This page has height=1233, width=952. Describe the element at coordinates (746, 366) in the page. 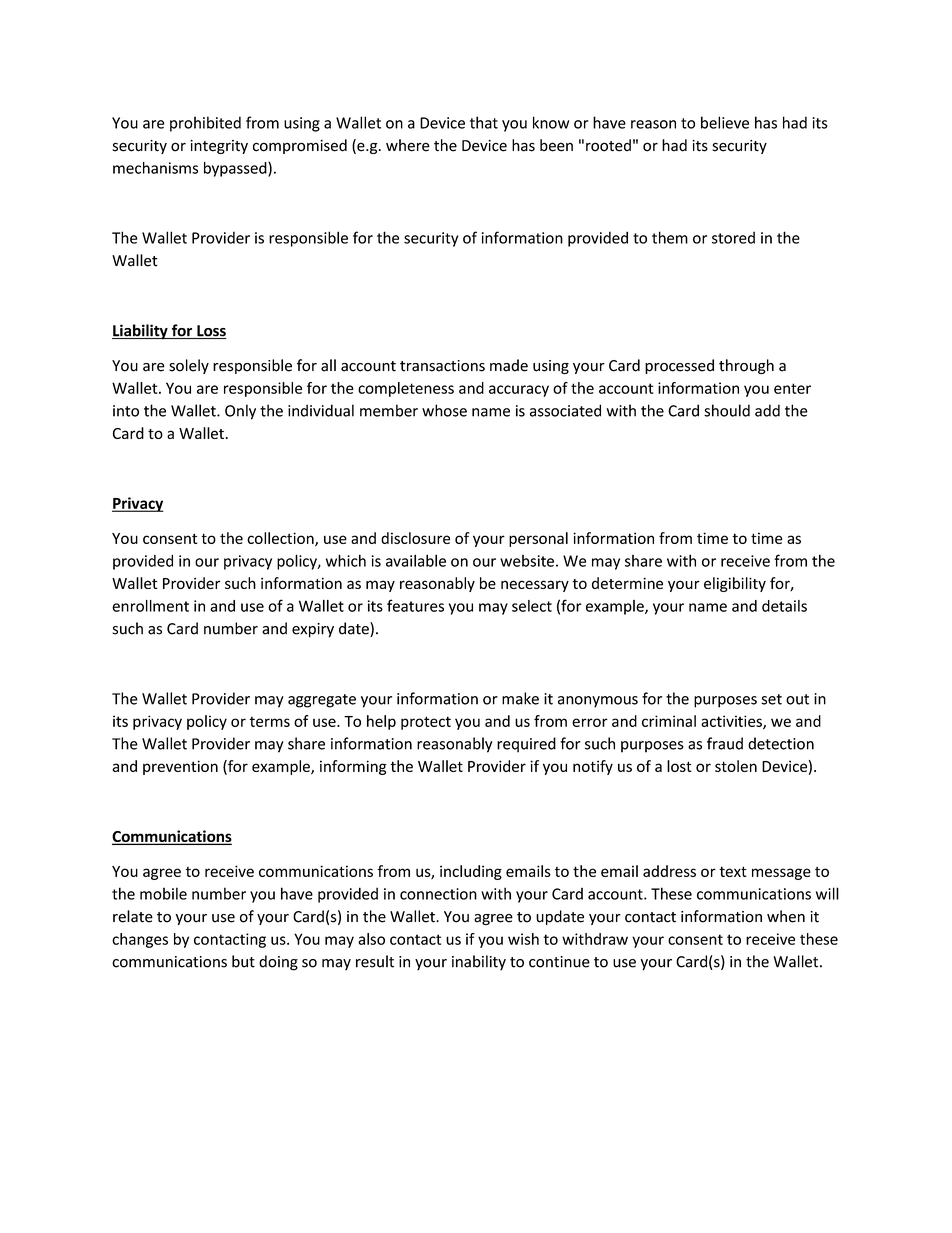

I see `through` at that location.
